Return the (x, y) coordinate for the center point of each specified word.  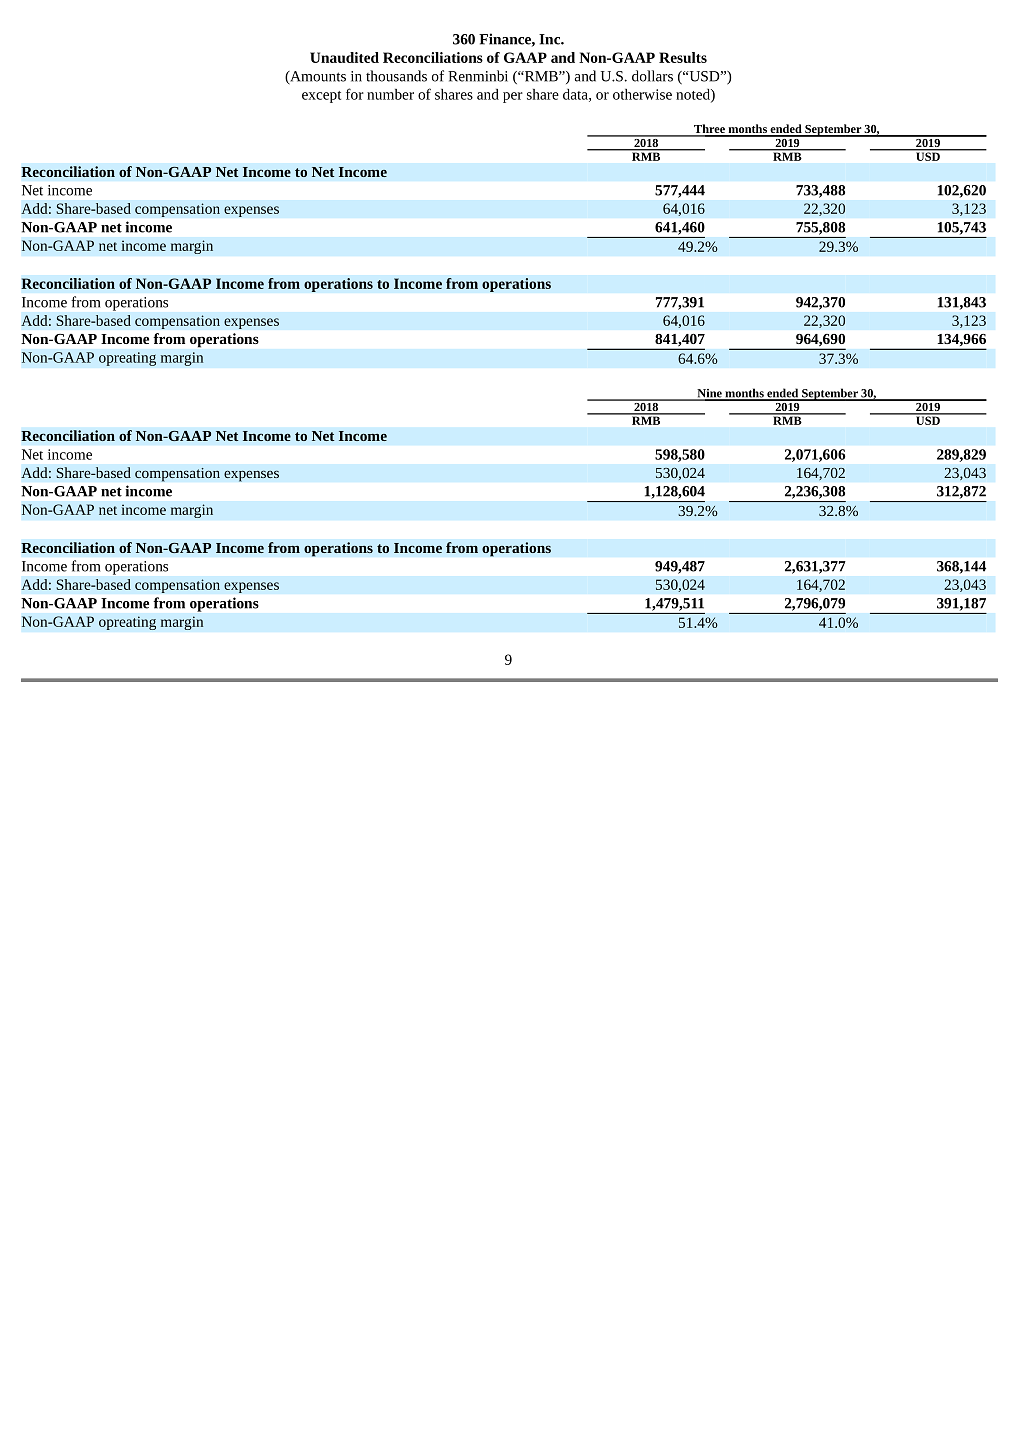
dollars (652, 76)
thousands (396, 76)
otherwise (642, 94)
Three (709, 130)
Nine (709, 394)
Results (683, 57)
